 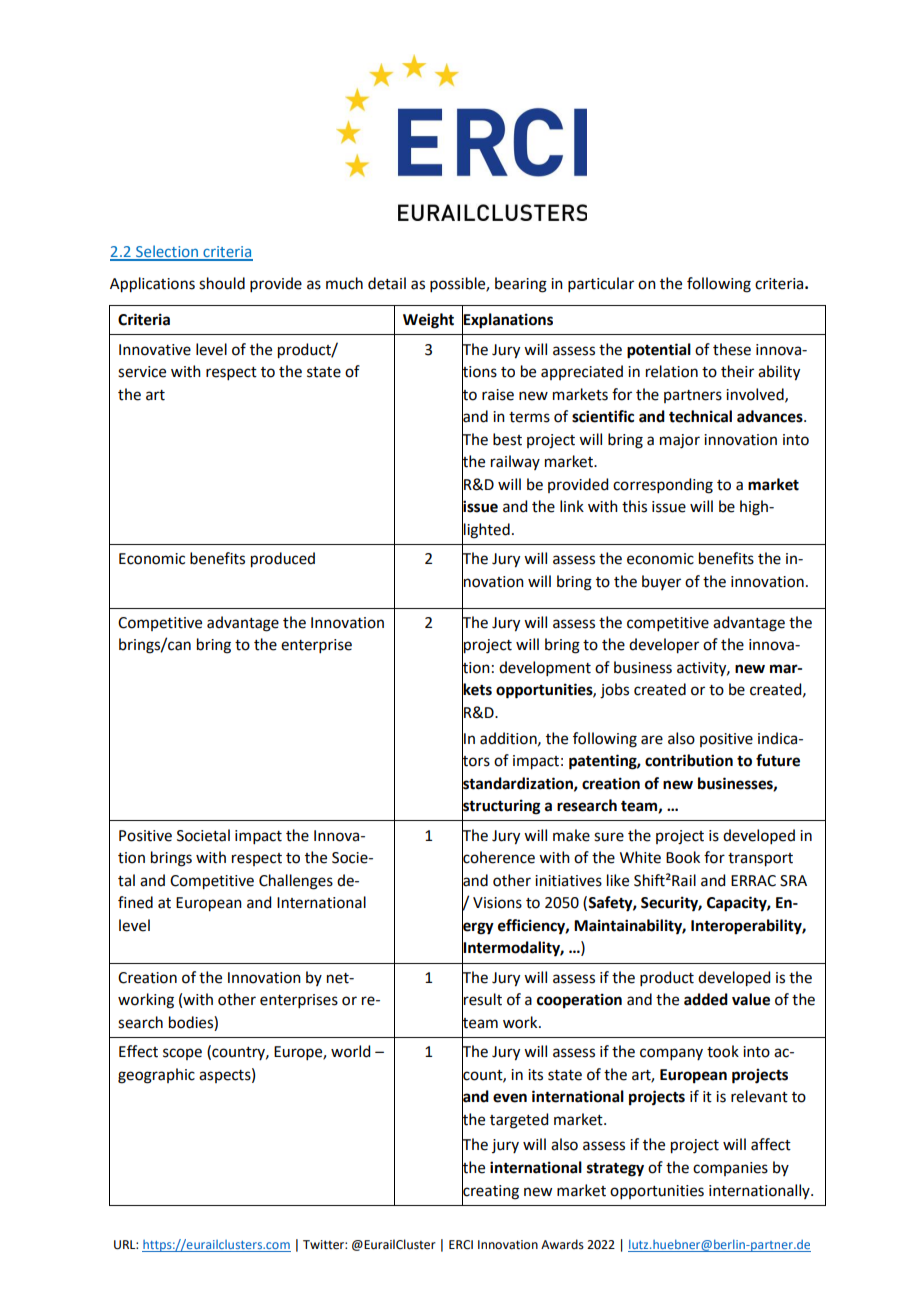 I want to click on future, so click(x=778, y=760).
